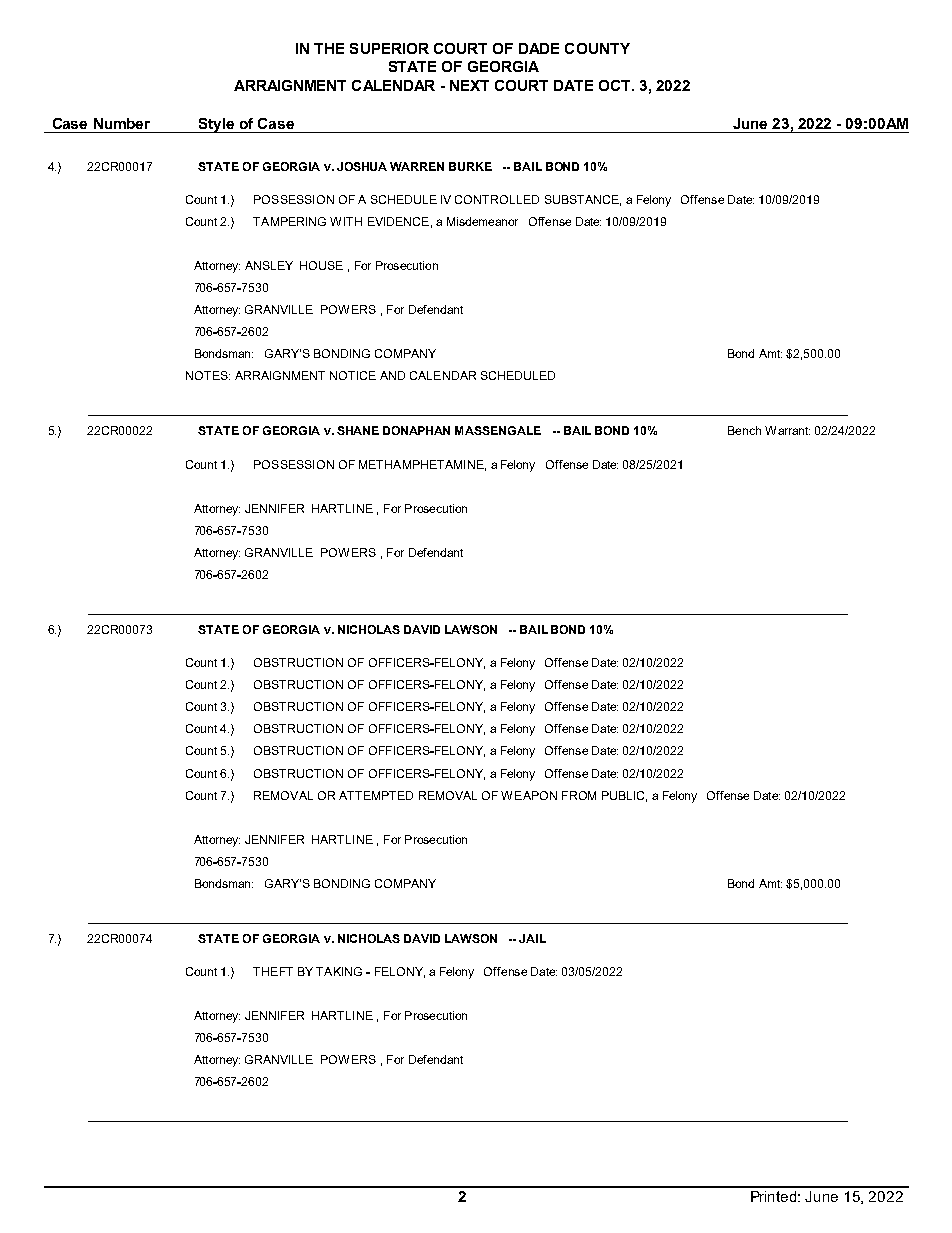  What do you see at coordinates (376, 795) in the screenshot?
I see `ATTEMPTED` at bounding box center [376, 795].
